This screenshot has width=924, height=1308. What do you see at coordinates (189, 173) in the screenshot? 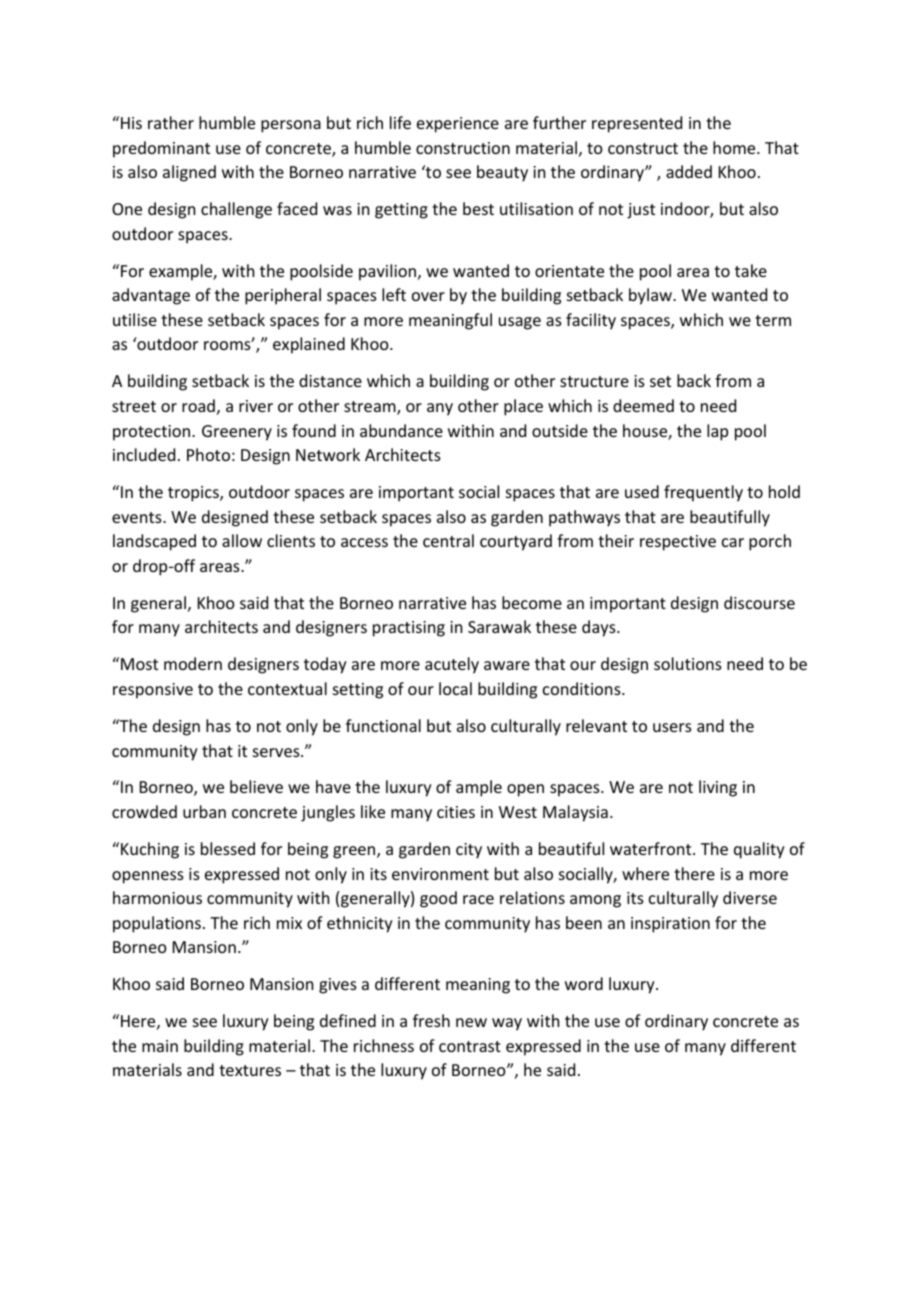
I see `aligned` at bounding box center [189, 173].
